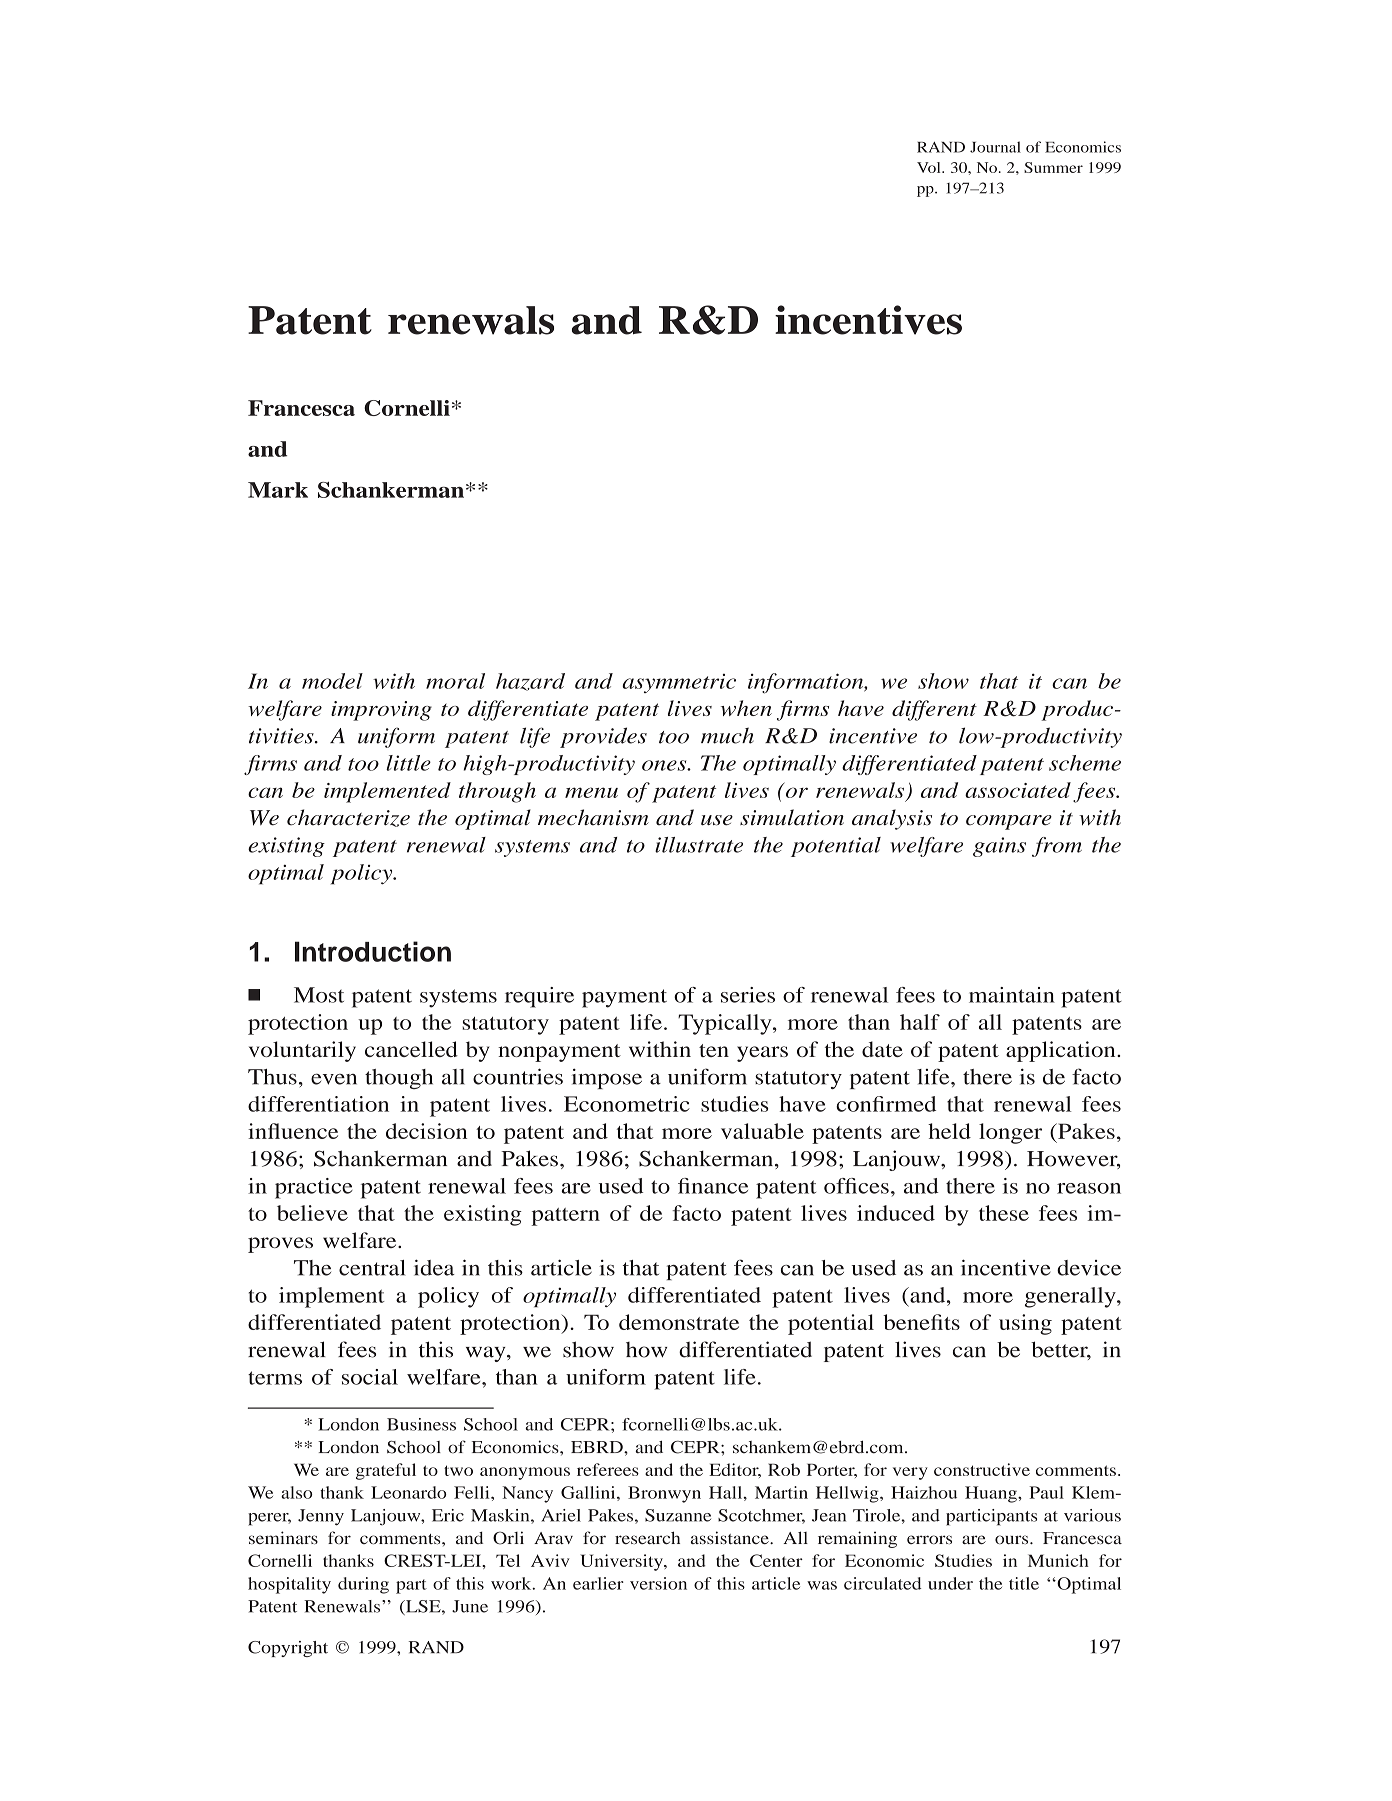 The image size is (1392, 1801). What do you see at coordinates (373, 951) in the screenshot?
I see `Introduction` at bounding box center [373, 951].
